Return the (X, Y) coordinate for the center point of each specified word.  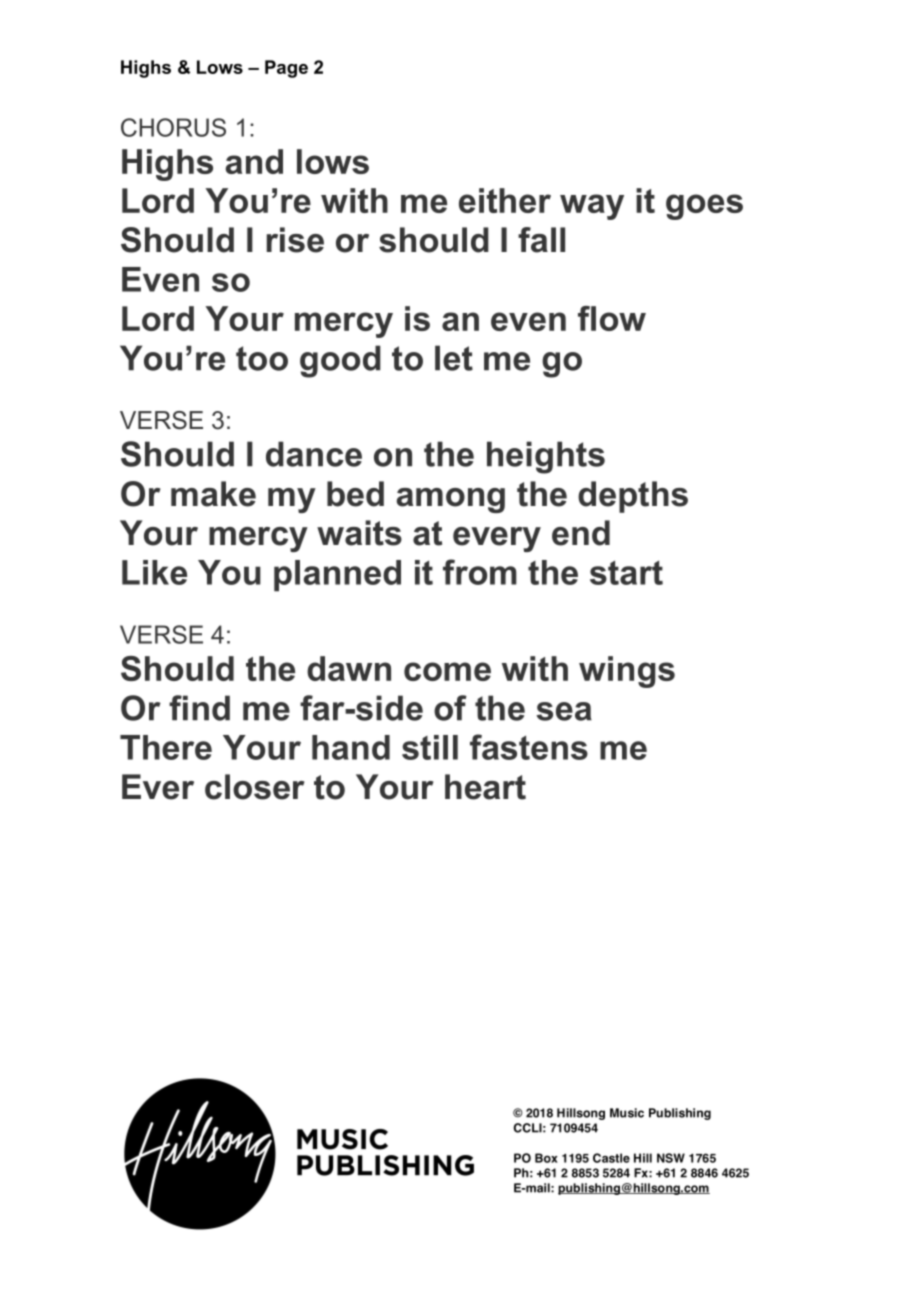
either (505, 200)
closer (255, 787)
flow (612, 318)
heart (485, 787)
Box (546, 1158)
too (262, 358)
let (454, 358)
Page (286, 69)
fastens (529, 747)
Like (154, 572)
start (626, 573)
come (447, 671)
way (592, 207)
